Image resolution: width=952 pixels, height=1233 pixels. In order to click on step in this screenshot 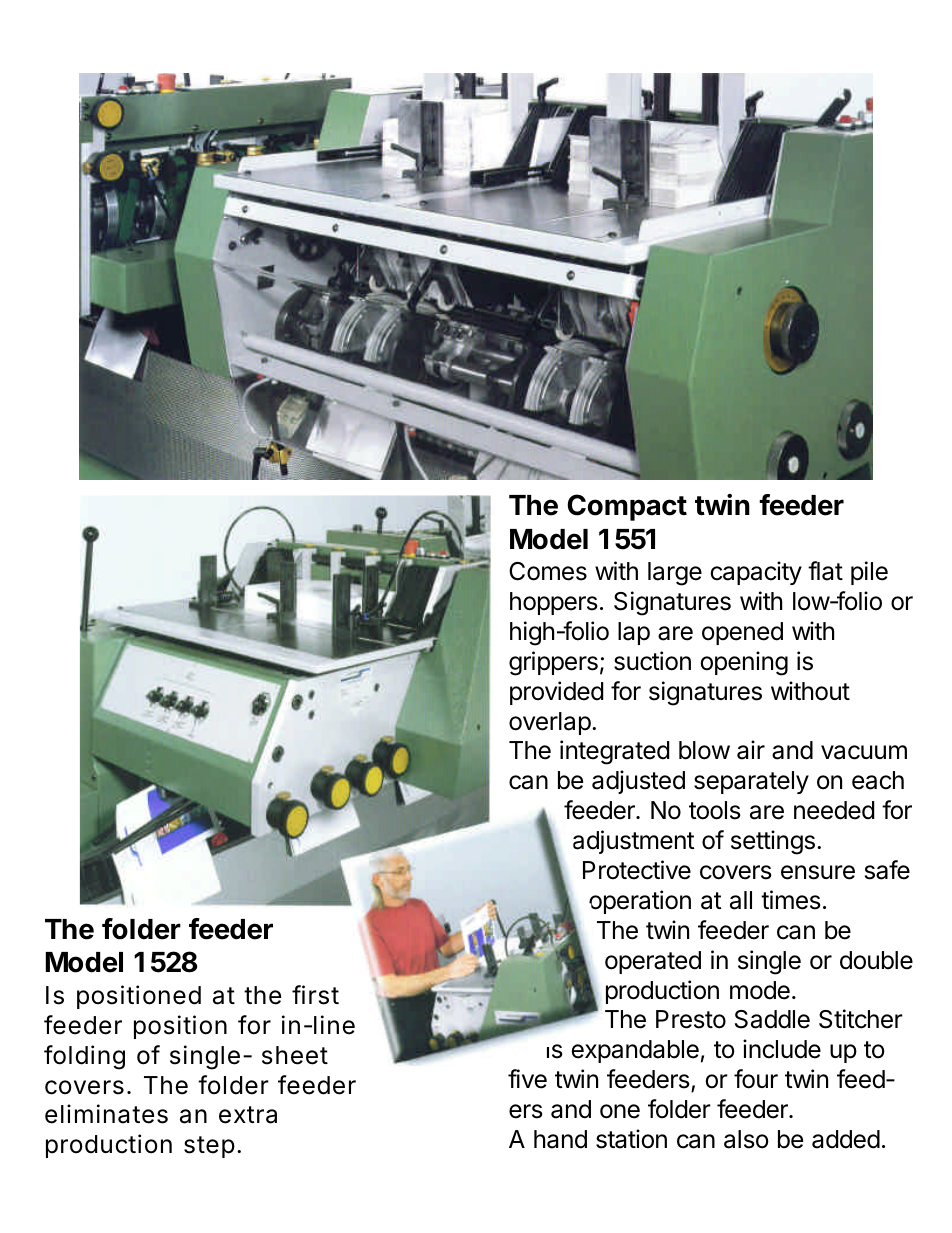, I will do `click(209, 1147)`.
